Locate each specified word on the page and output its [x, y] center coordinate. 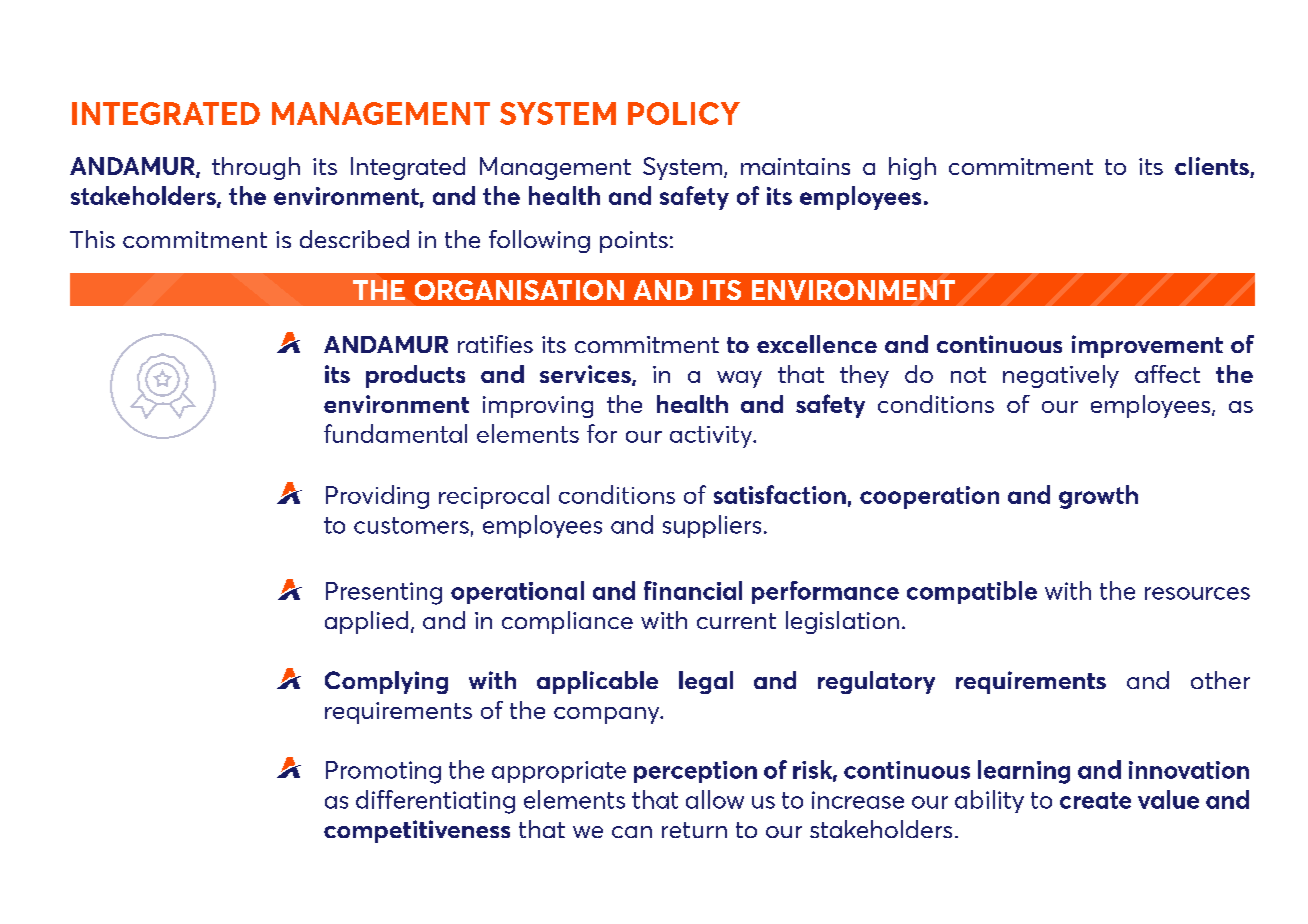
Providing [377, 497]
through [256, 168]
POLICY [684, 113]
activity [712, 437]
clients [1213, 167]
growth [1098, 497]
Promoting [383, 772]
